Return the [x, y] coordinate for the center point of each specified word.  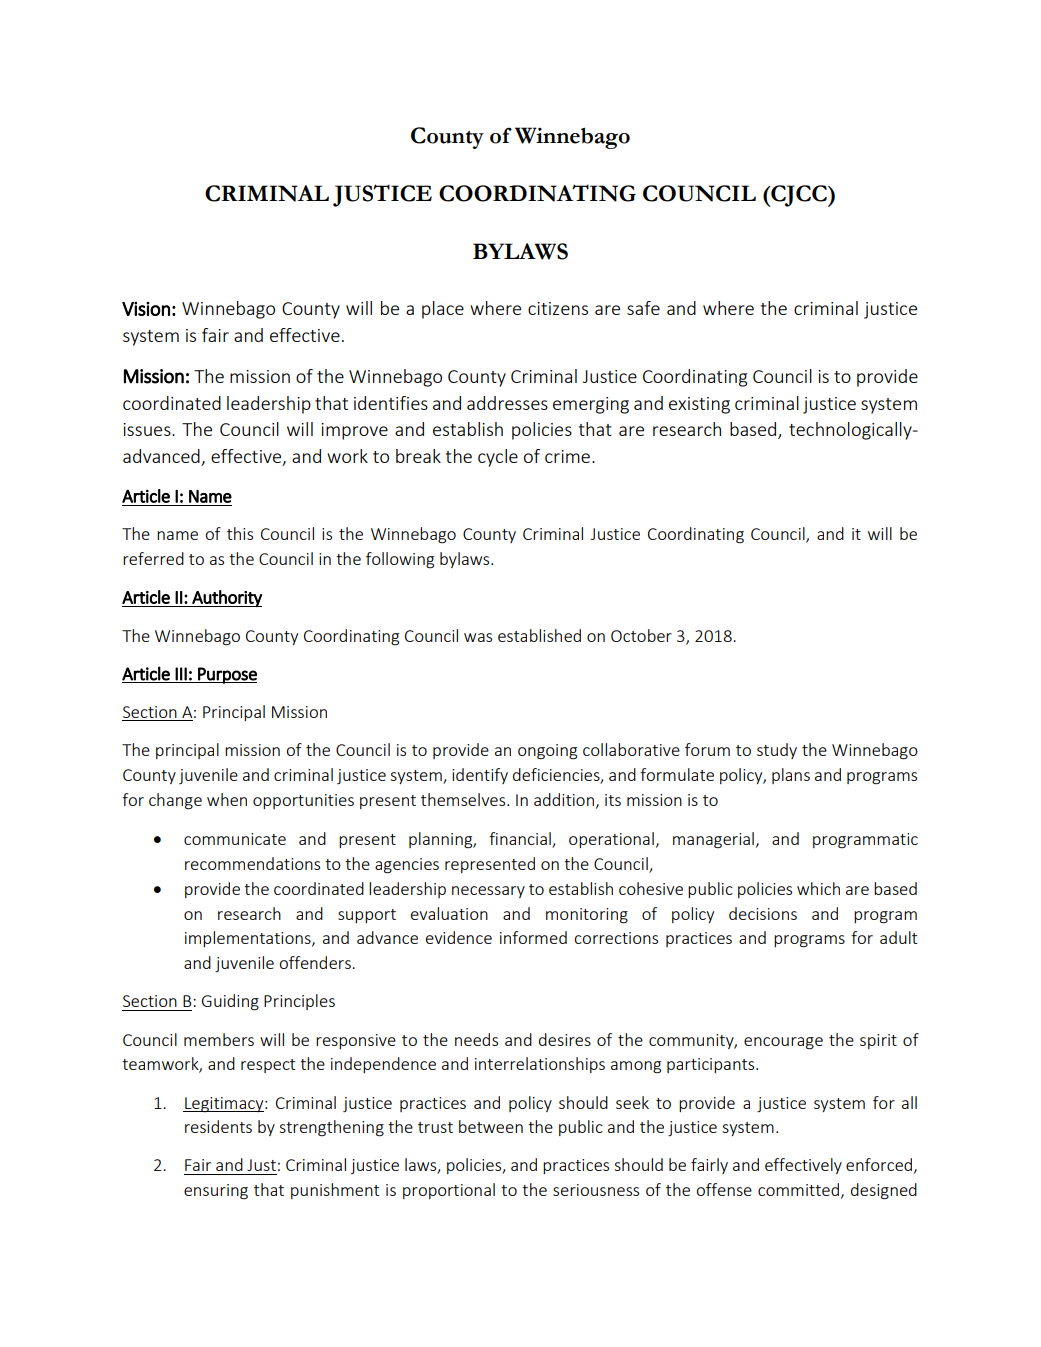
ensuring [216, 1192]
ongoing [547, 752]
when [227, 799]
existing [699, 405]
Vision [146, 309]
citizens [558, 308]
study [777, 751]
